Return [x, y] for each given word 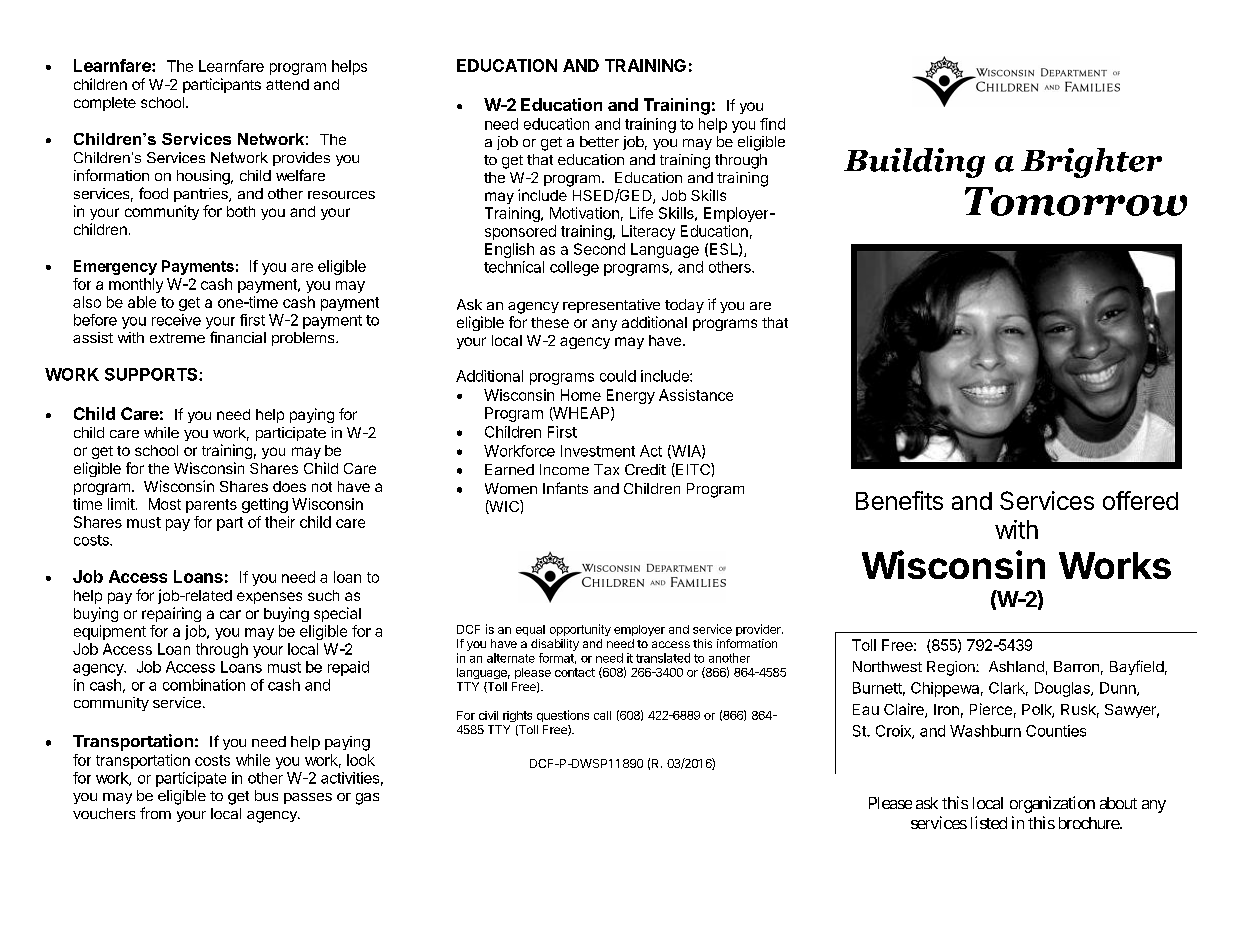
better [599, 141]
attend [287, 84]
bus [266, 795]
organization [1052, 804]
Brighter [1091, 163]
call [602, 715]
